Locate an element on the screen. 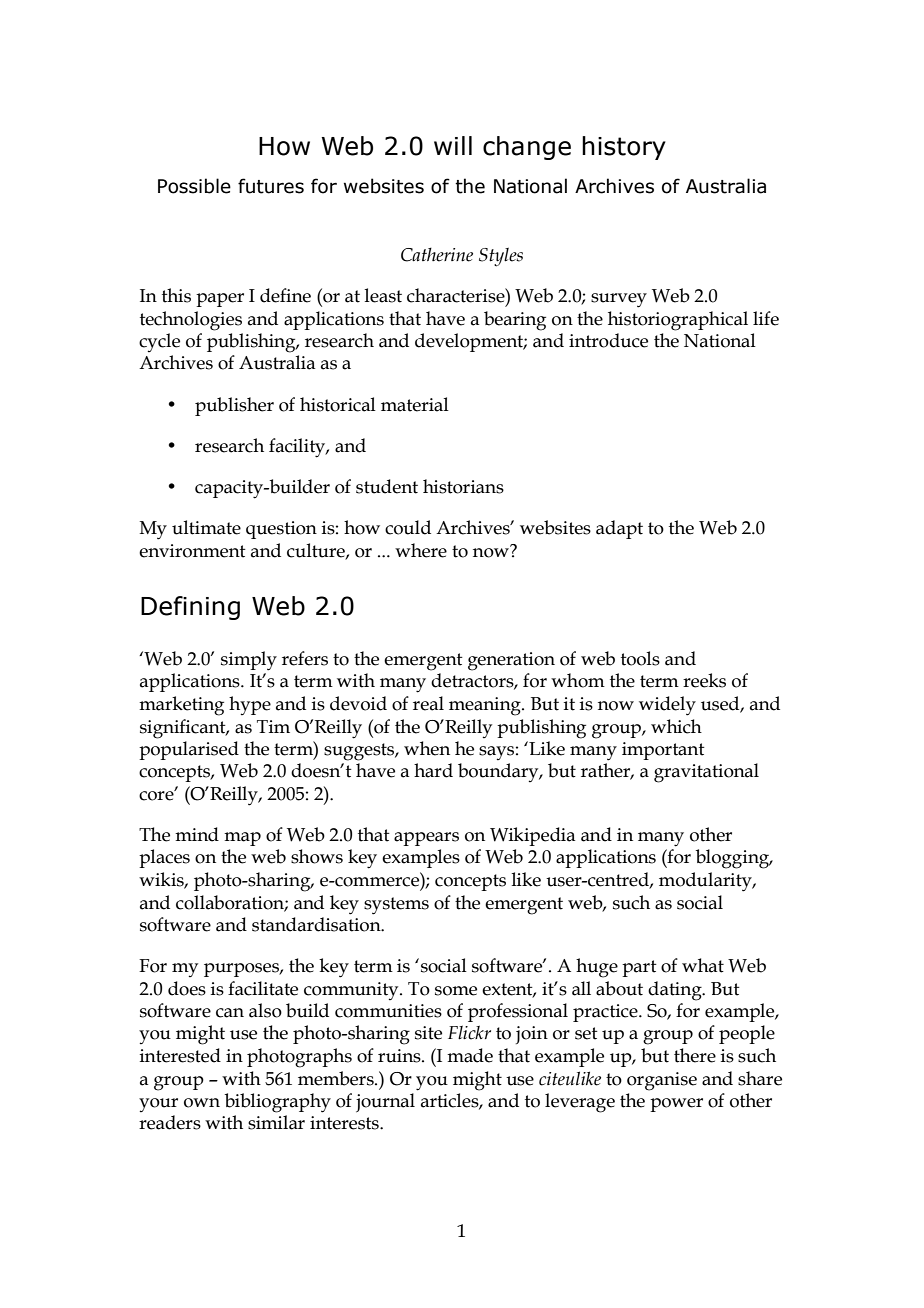 The height and width of the screenshot is (1308, 924). material is located at coordinates (415, 404).
